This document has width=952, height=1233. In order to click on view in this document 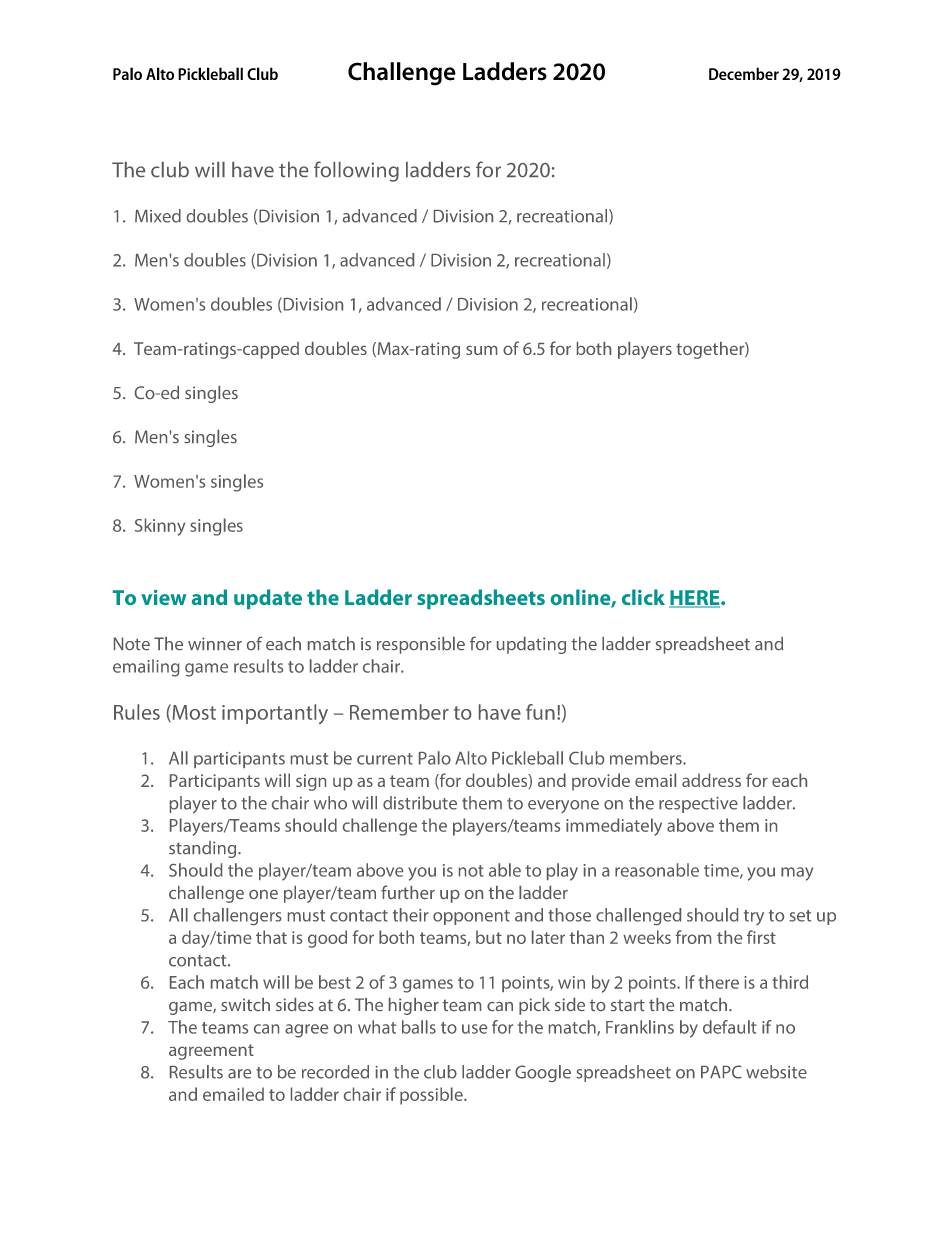, I will do `click(164, 597)`.
